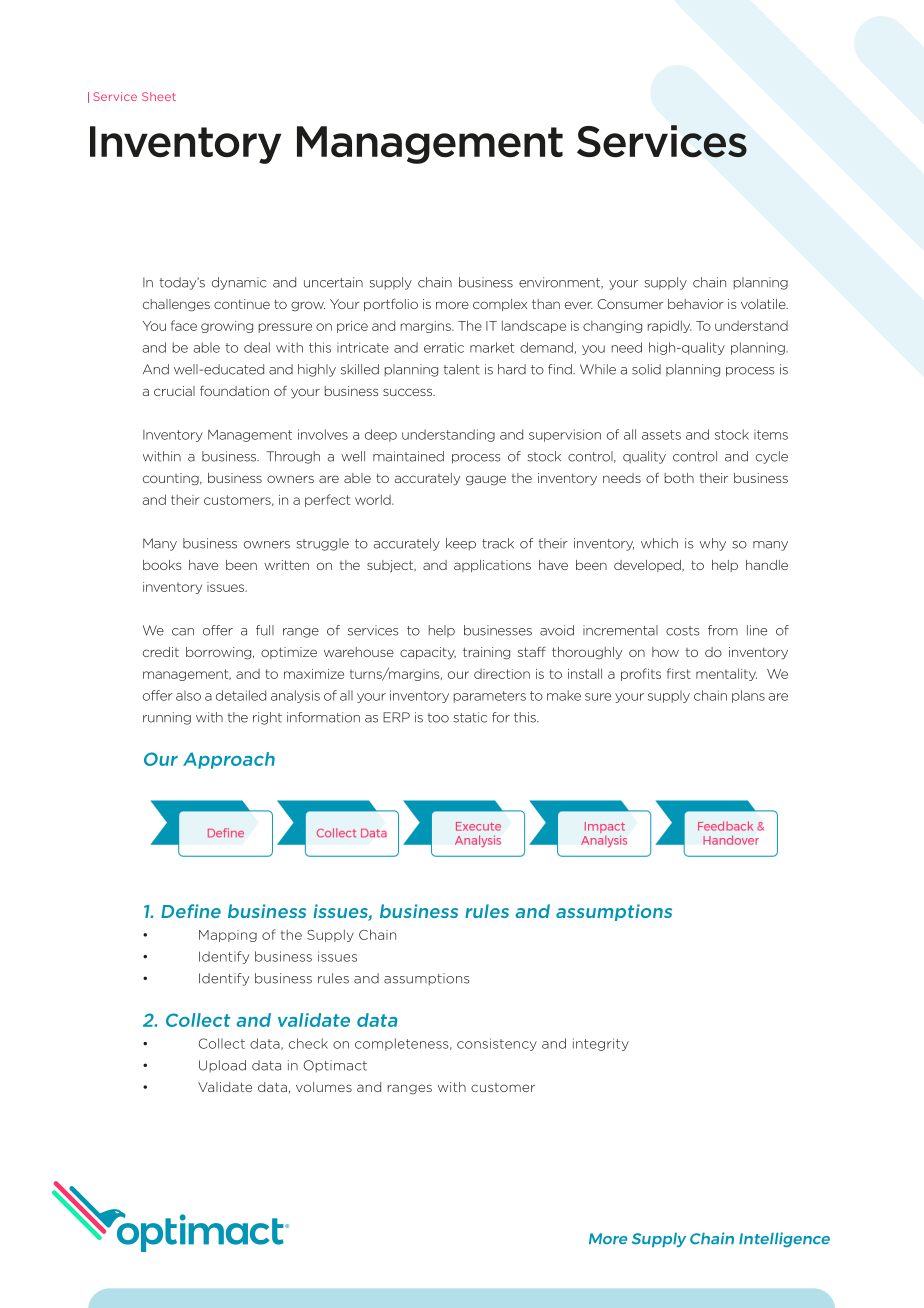 The height and width of the screenshot is (1308, 924). What do you see at coordinates (234, 391) in the screenshot?
I see `foundation` at bounding box center [234, 391].
